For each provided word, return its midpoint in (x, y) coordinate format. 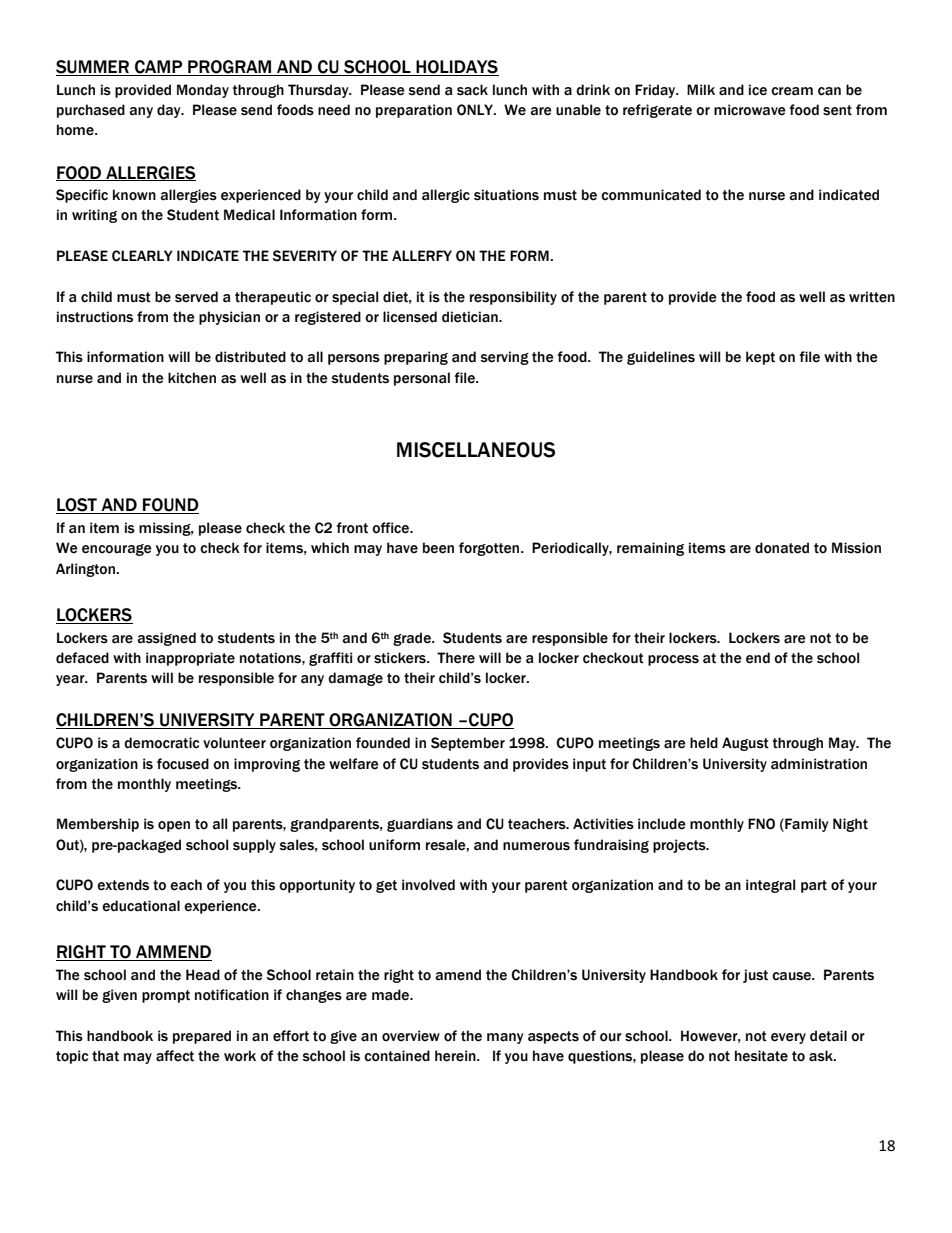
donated (782, 548)
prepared (202, 1037)
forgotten (490, 549)
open (174, 826)
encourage (117, 550)
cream (792, 91)
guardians (420, 825)
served (196, 297)
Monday (203, 91)
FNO (761, 824)
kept (760, 358)
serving (505, 358)
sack (472, 90)
